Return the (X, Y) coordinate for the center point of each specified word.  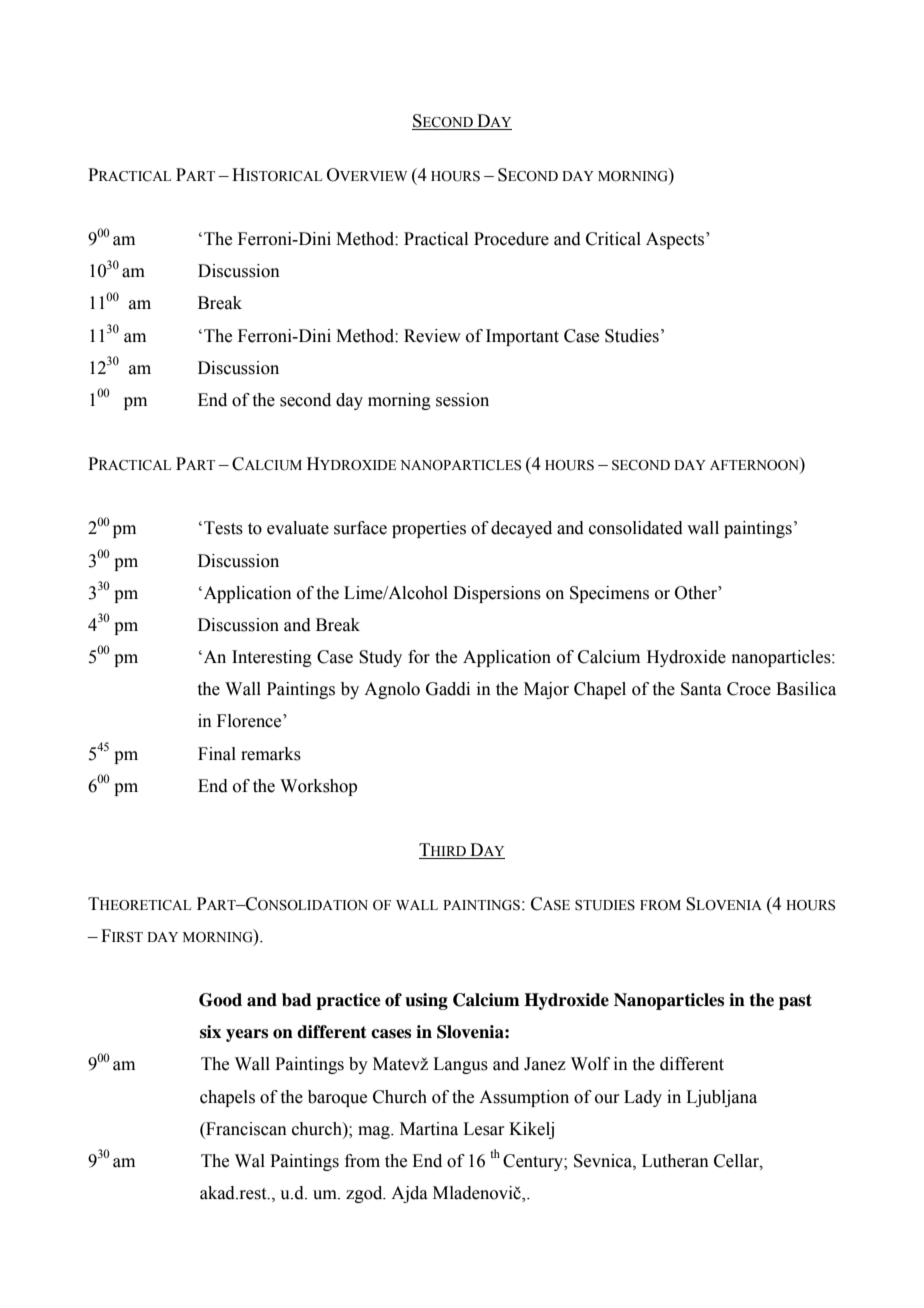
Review (432, 336)
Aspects (676, 240)
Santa (701, 689)
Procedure (511, 239)
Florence (250, 721)
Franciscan (245, 1129)
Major (546, 690)
